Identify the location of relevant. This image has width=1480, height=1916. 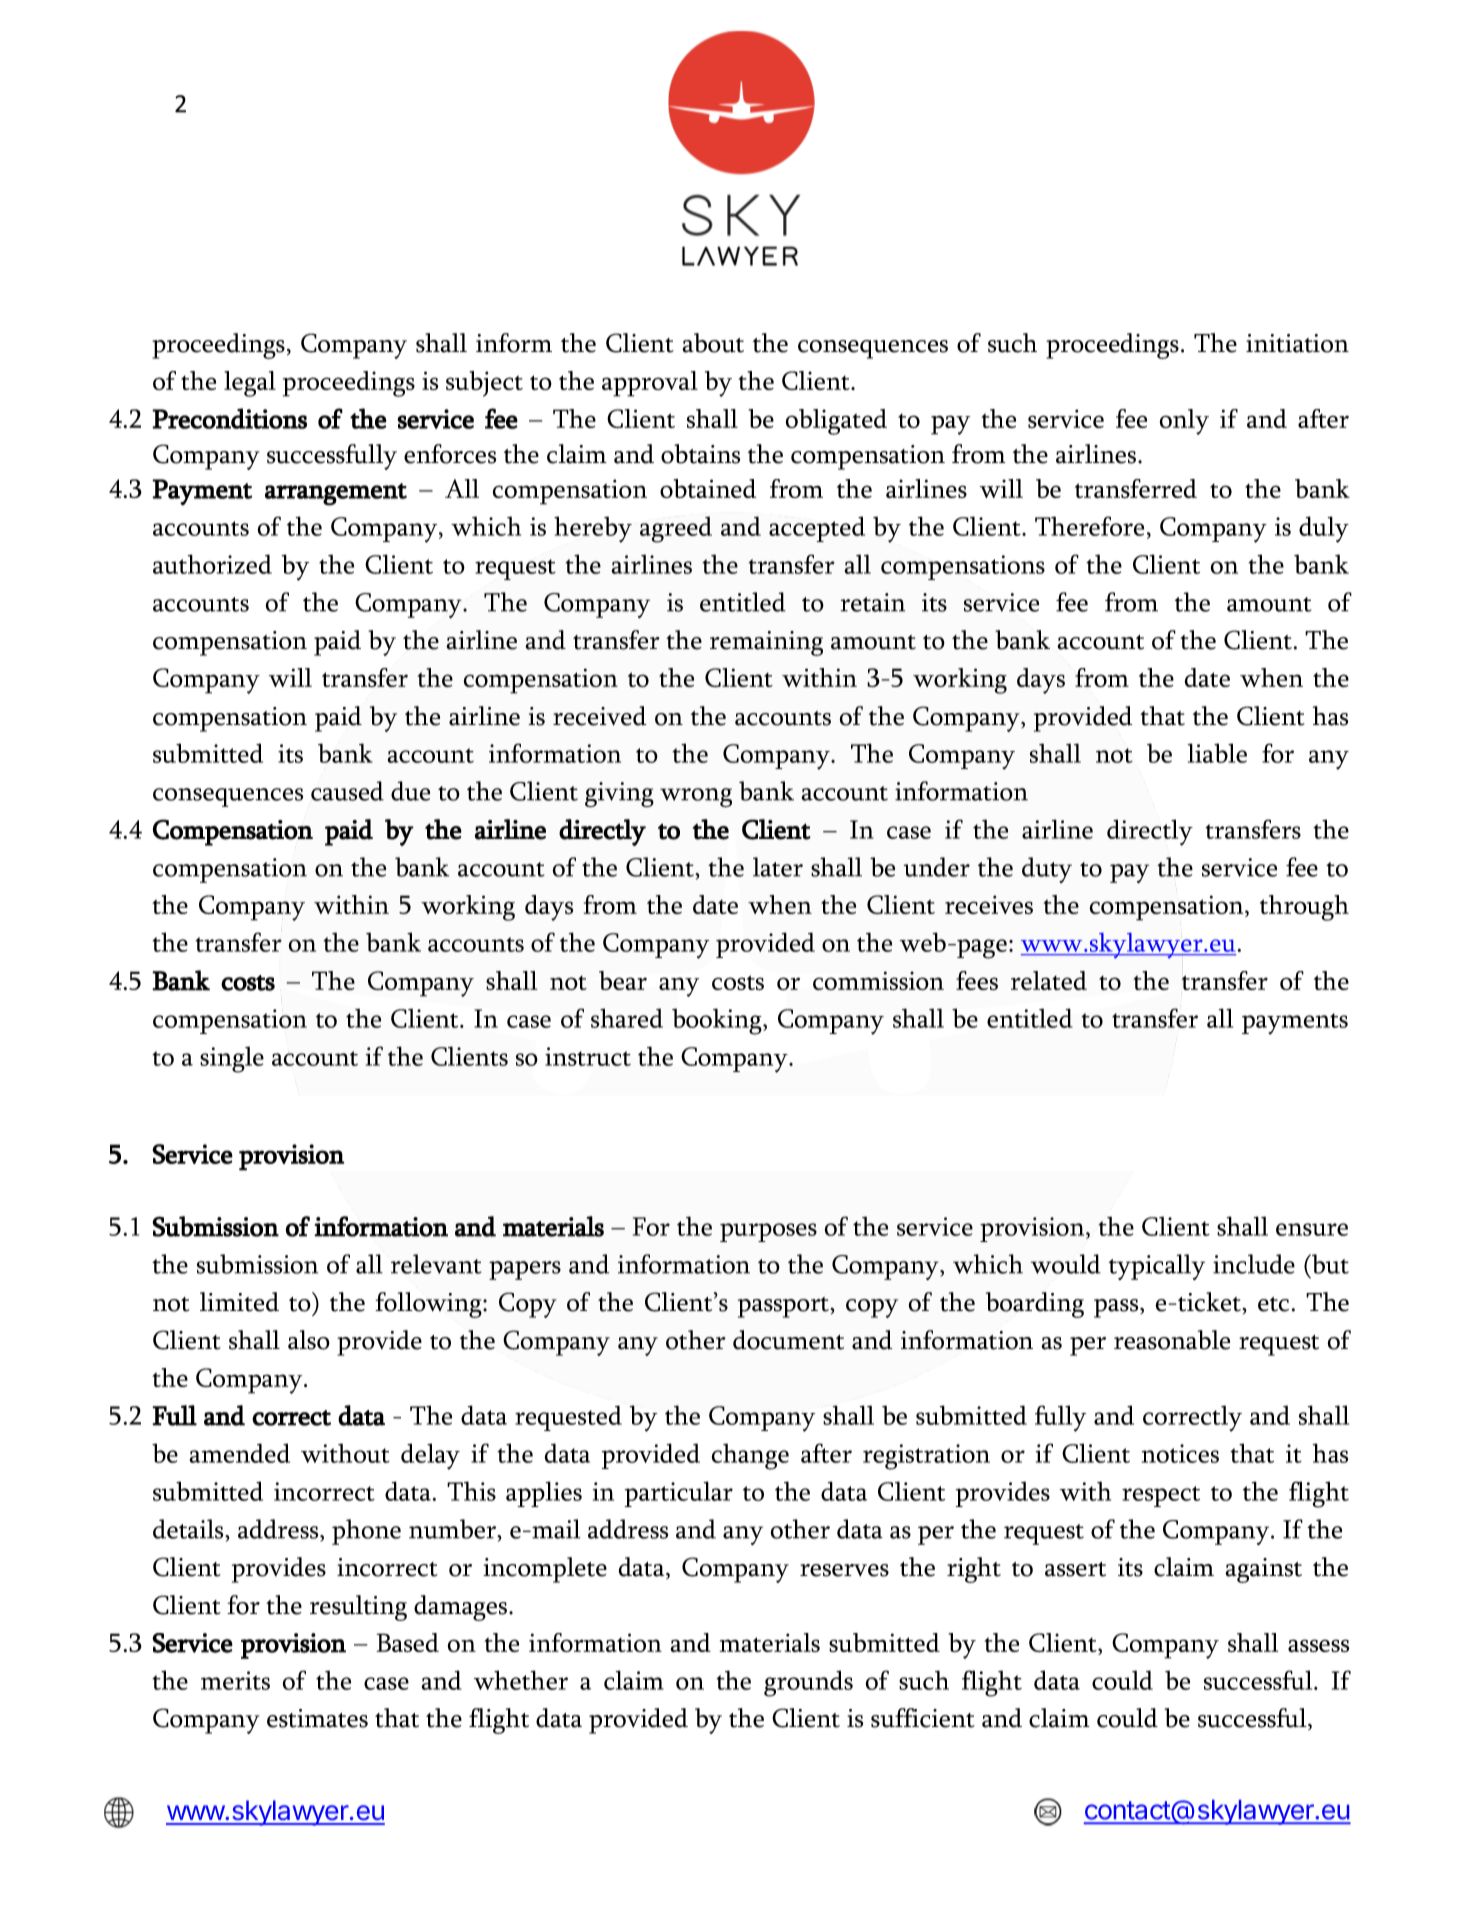
(436, 1264).
